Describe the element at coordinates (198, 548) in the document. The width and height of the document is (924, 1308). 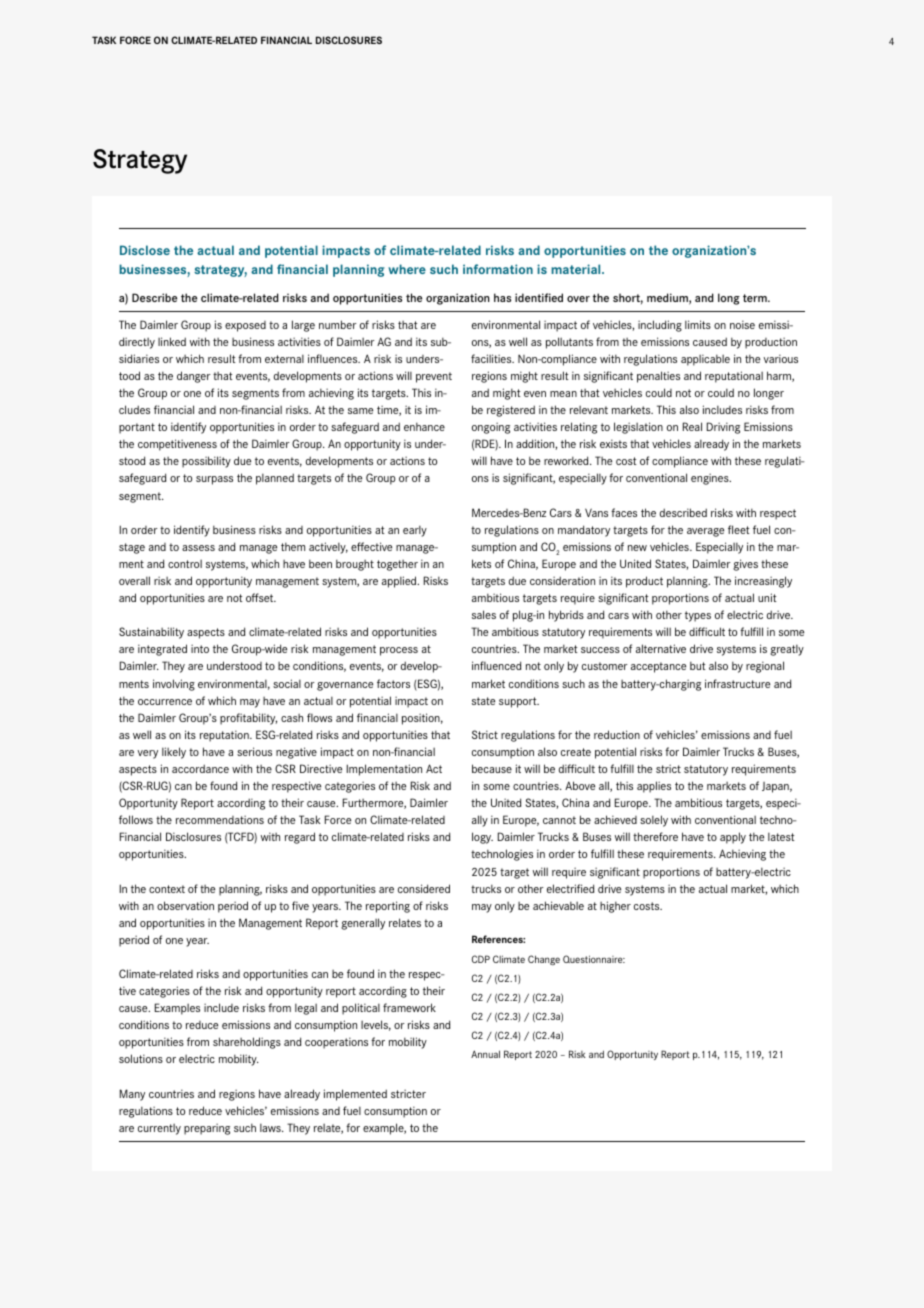
I see `assess` at that location.
